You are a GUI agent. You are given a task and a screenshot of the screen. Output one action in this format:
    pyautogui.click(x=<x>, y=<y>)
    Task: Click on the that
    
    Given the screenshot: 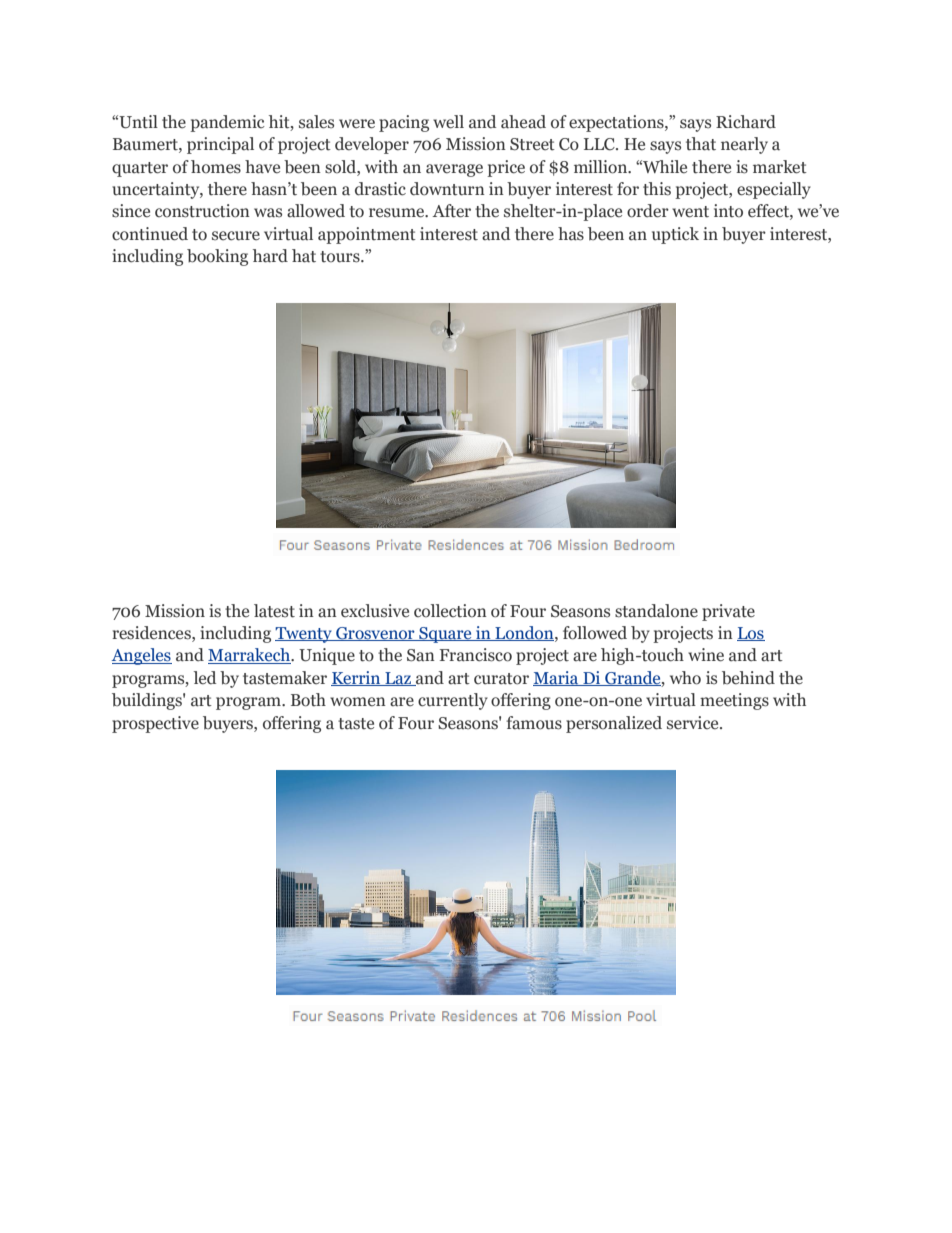 What is the action you would take?
    pyautogui.click(x=701, y=144)
